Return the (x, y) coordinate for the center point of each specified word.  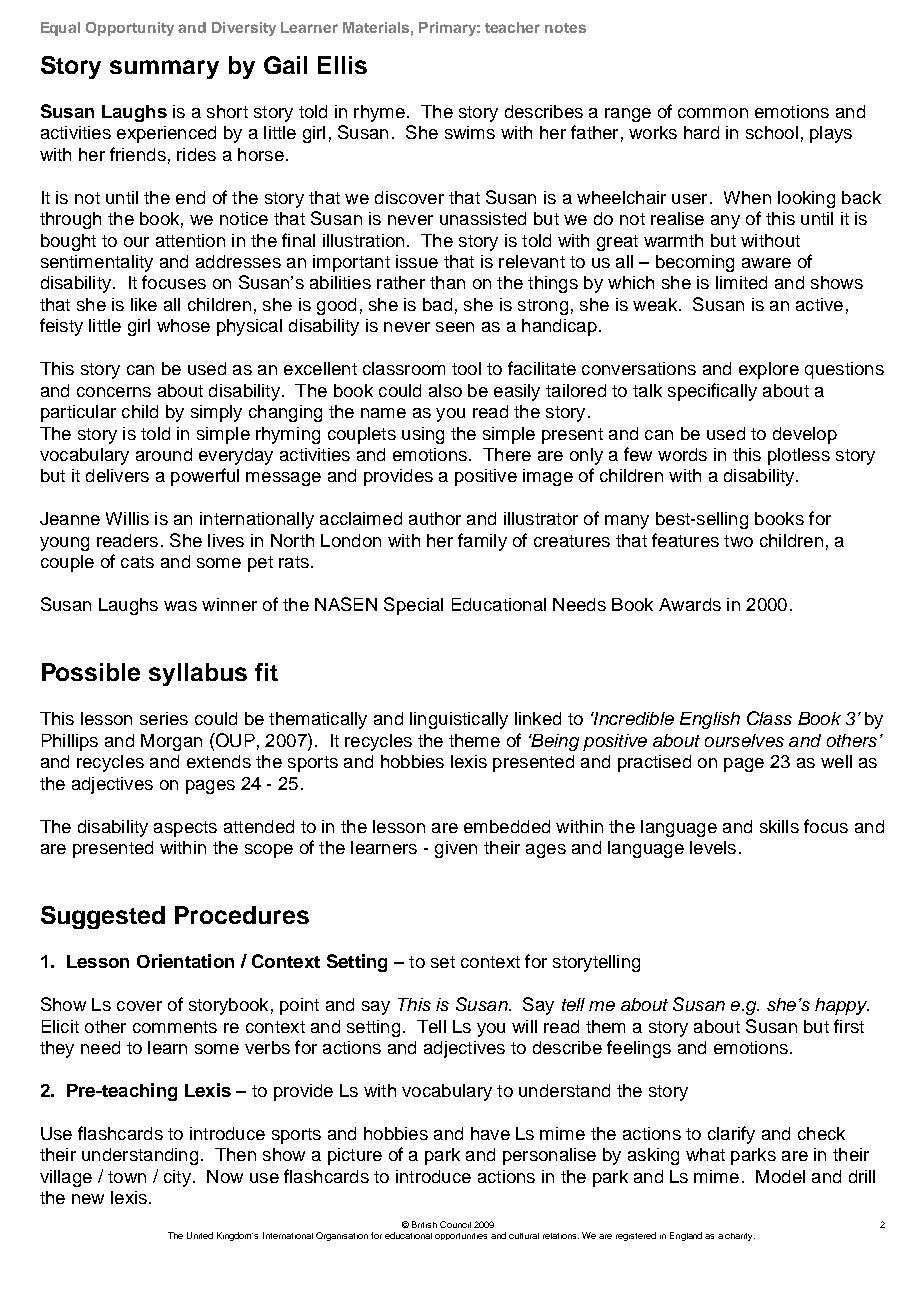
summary (164, 69)
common (713, 113)
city (177, 1178)
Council (455, 1224)
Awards (690, 604)
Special (413, 606)
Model (780, 1176)
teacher (512, 27)
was (180, 606)
